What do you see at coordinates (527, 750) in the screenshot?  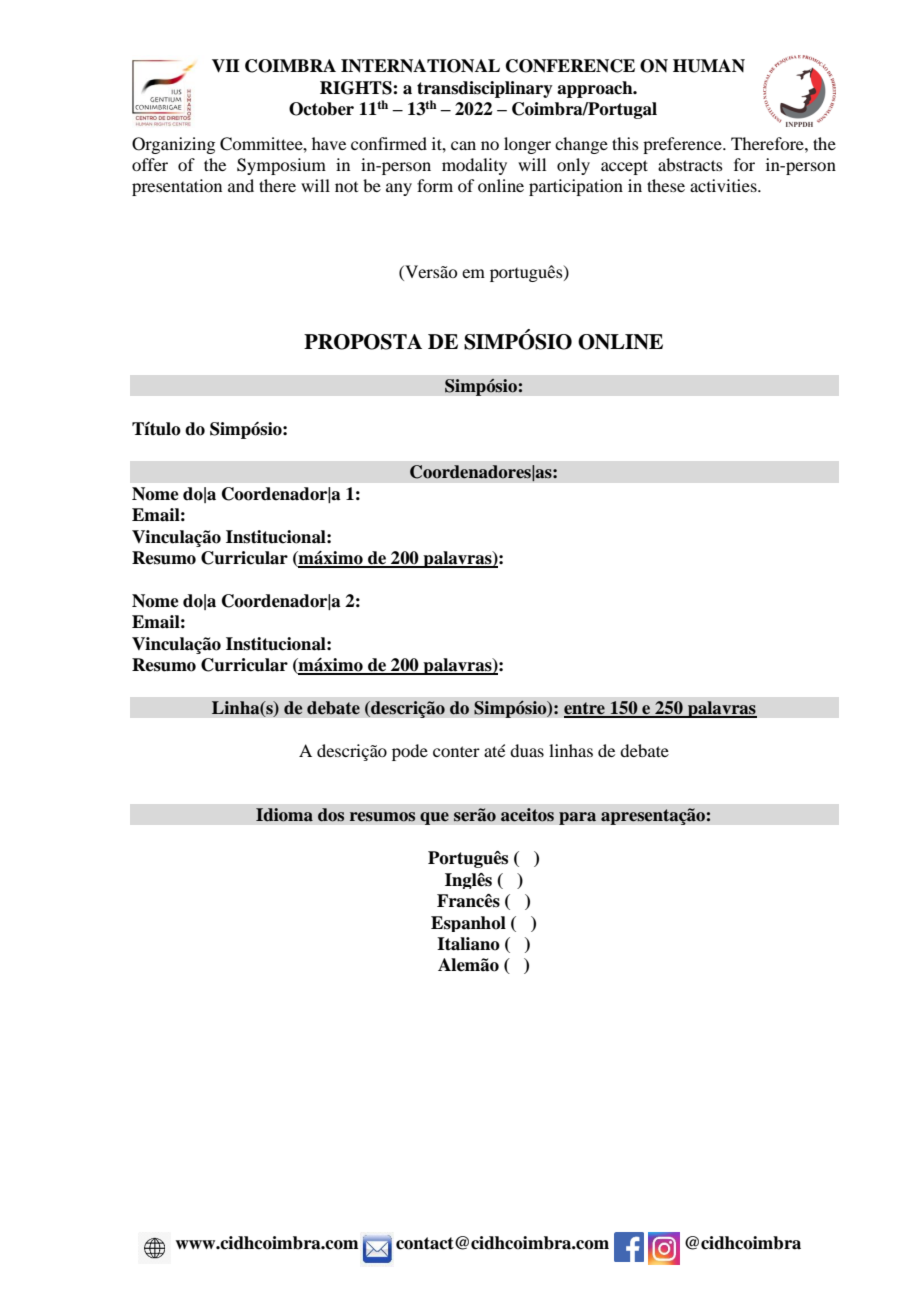 I see `duas` at bounding box center [527, 750].
